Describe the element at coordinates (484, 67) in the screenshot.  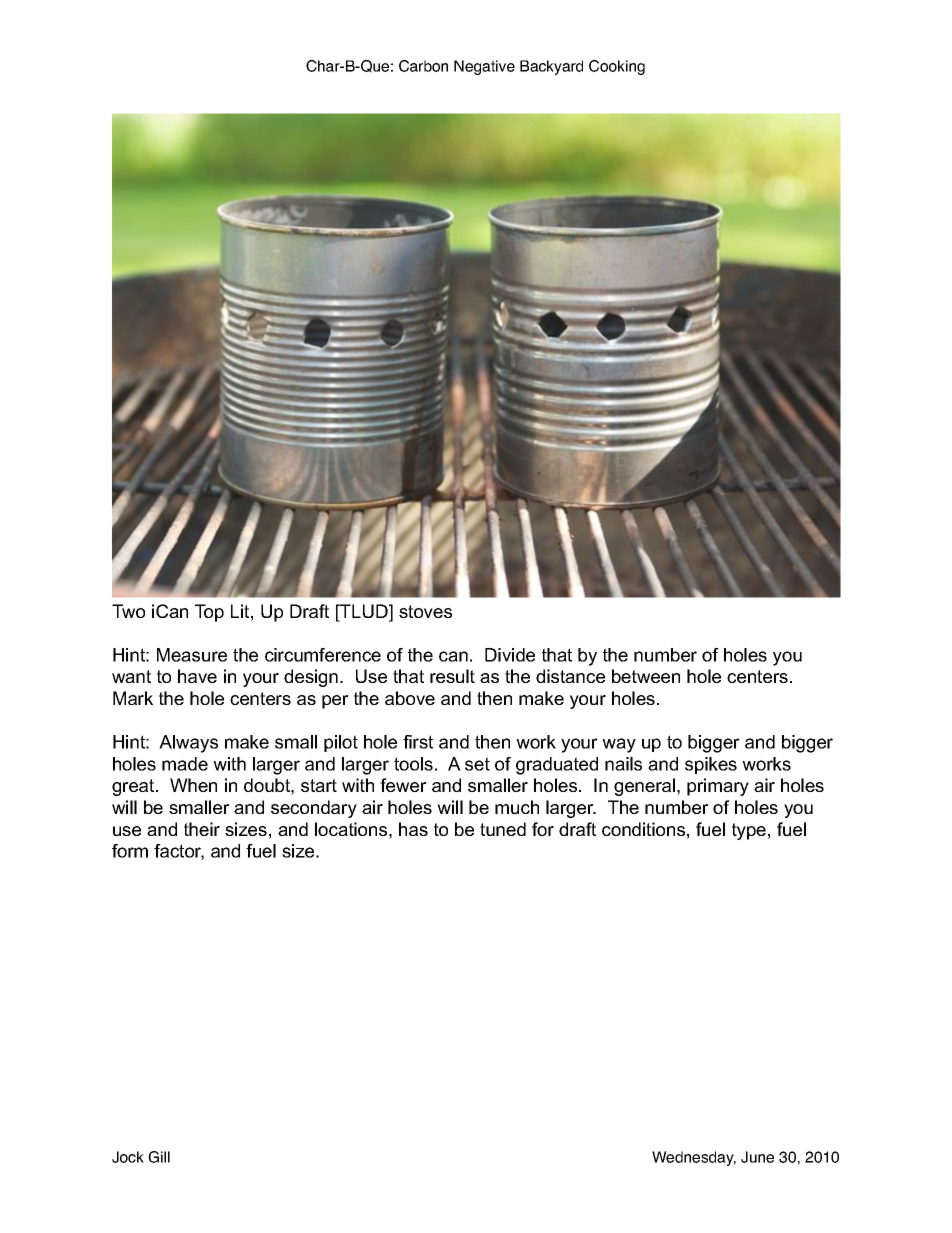
I see `Negative` at that location.
